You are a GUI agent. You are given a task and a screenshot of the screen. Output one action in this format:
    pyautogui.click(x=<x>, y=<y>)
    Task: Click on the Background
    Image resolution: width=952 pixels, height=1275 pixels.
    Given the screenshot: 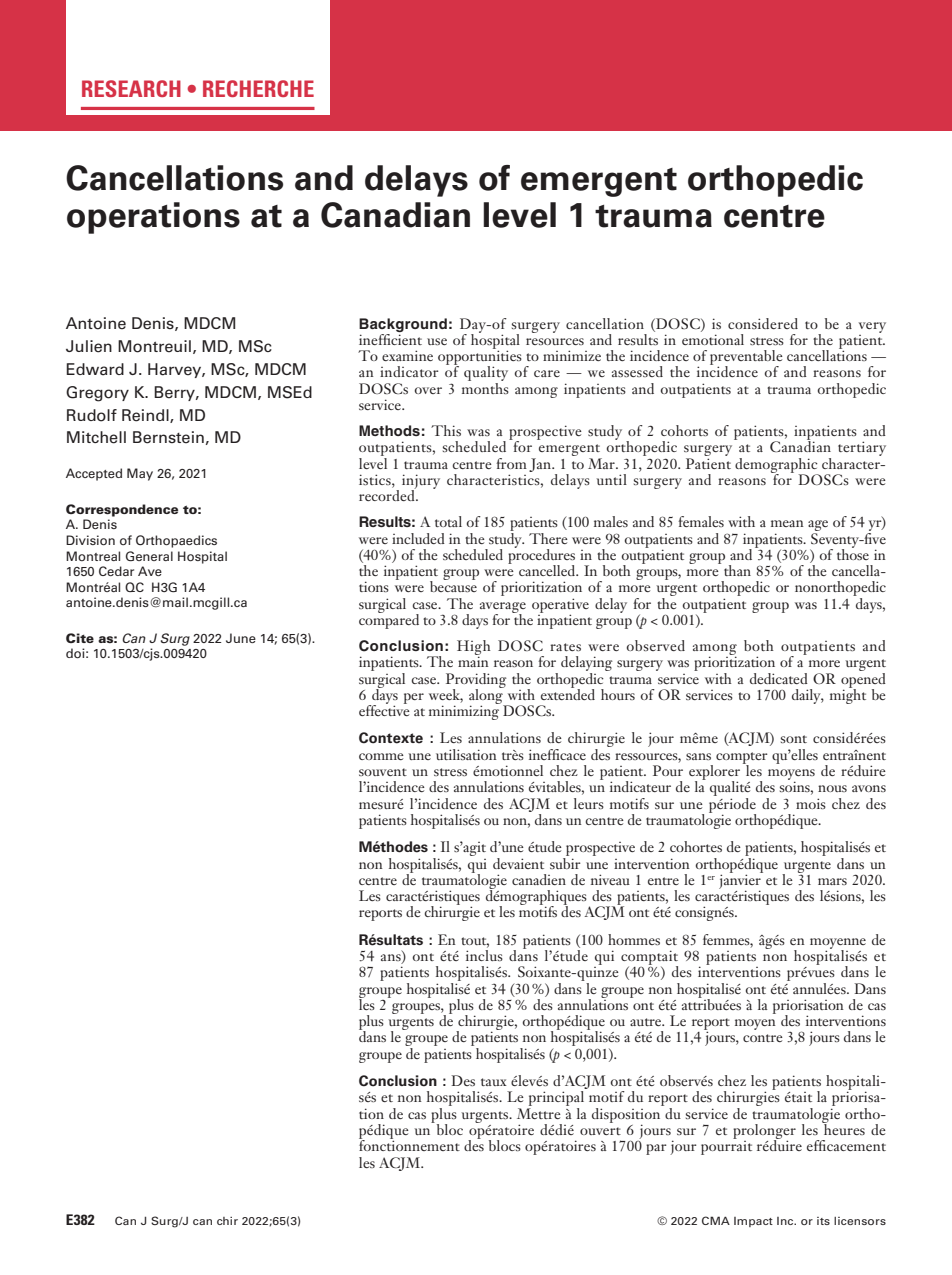 What is the action you would take?
    pyautogui.click(x=403, y=325)
